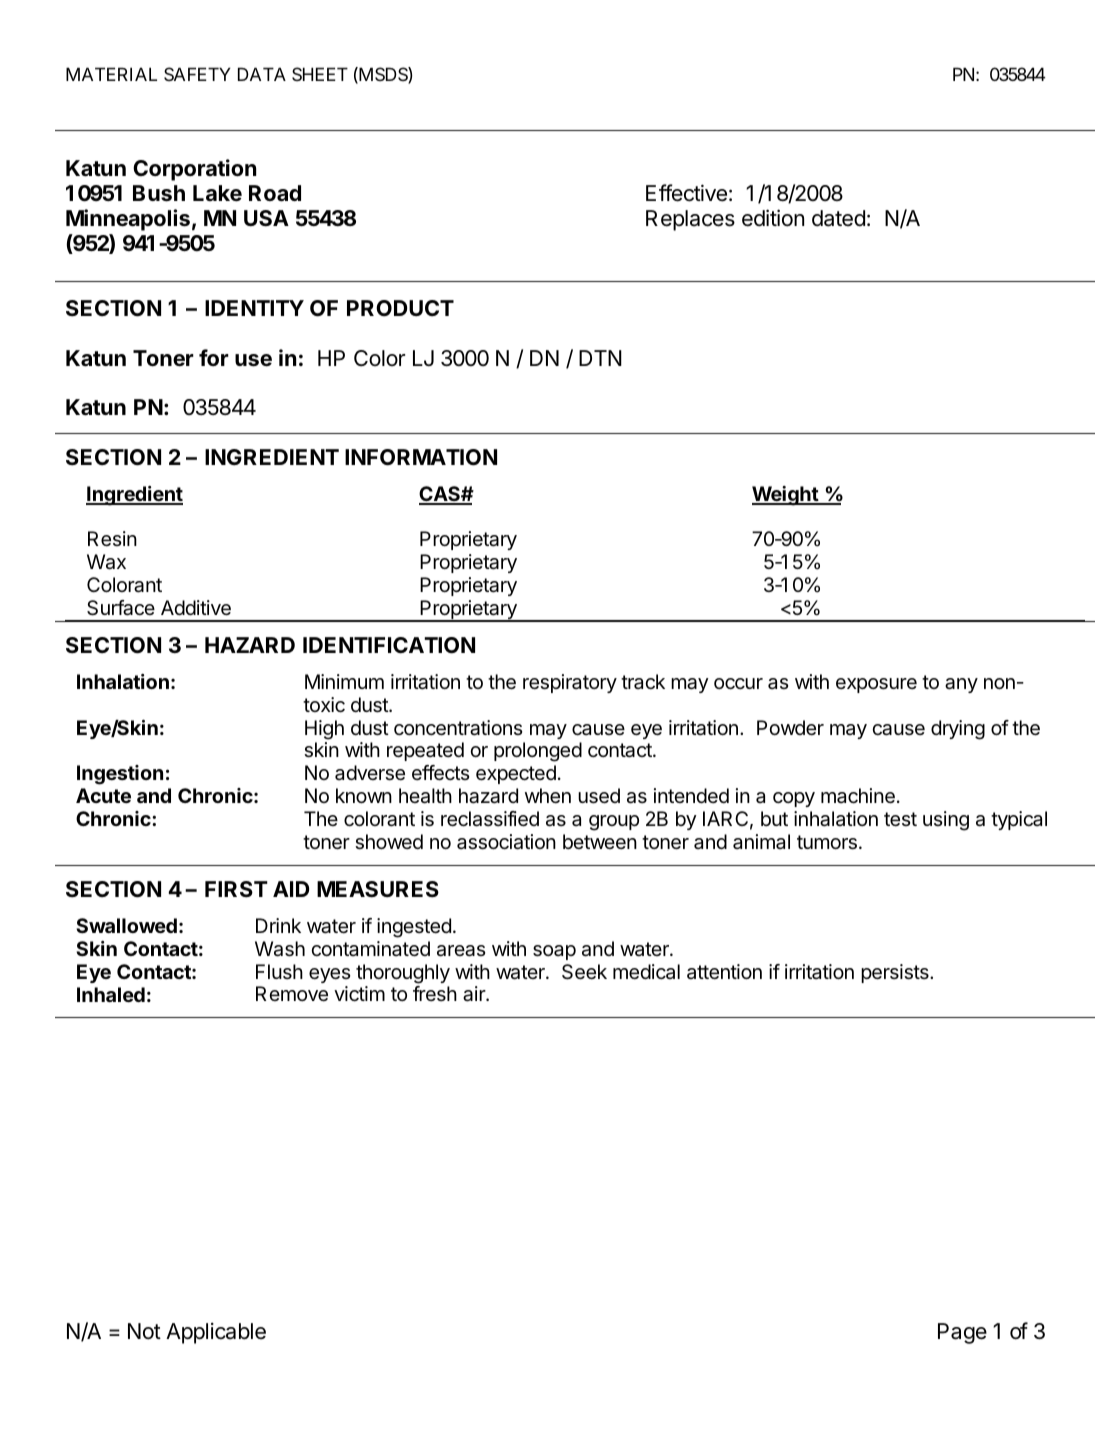 The height and width of the page is (1435, 1109). I want to click on dated, so click(838, 218).
